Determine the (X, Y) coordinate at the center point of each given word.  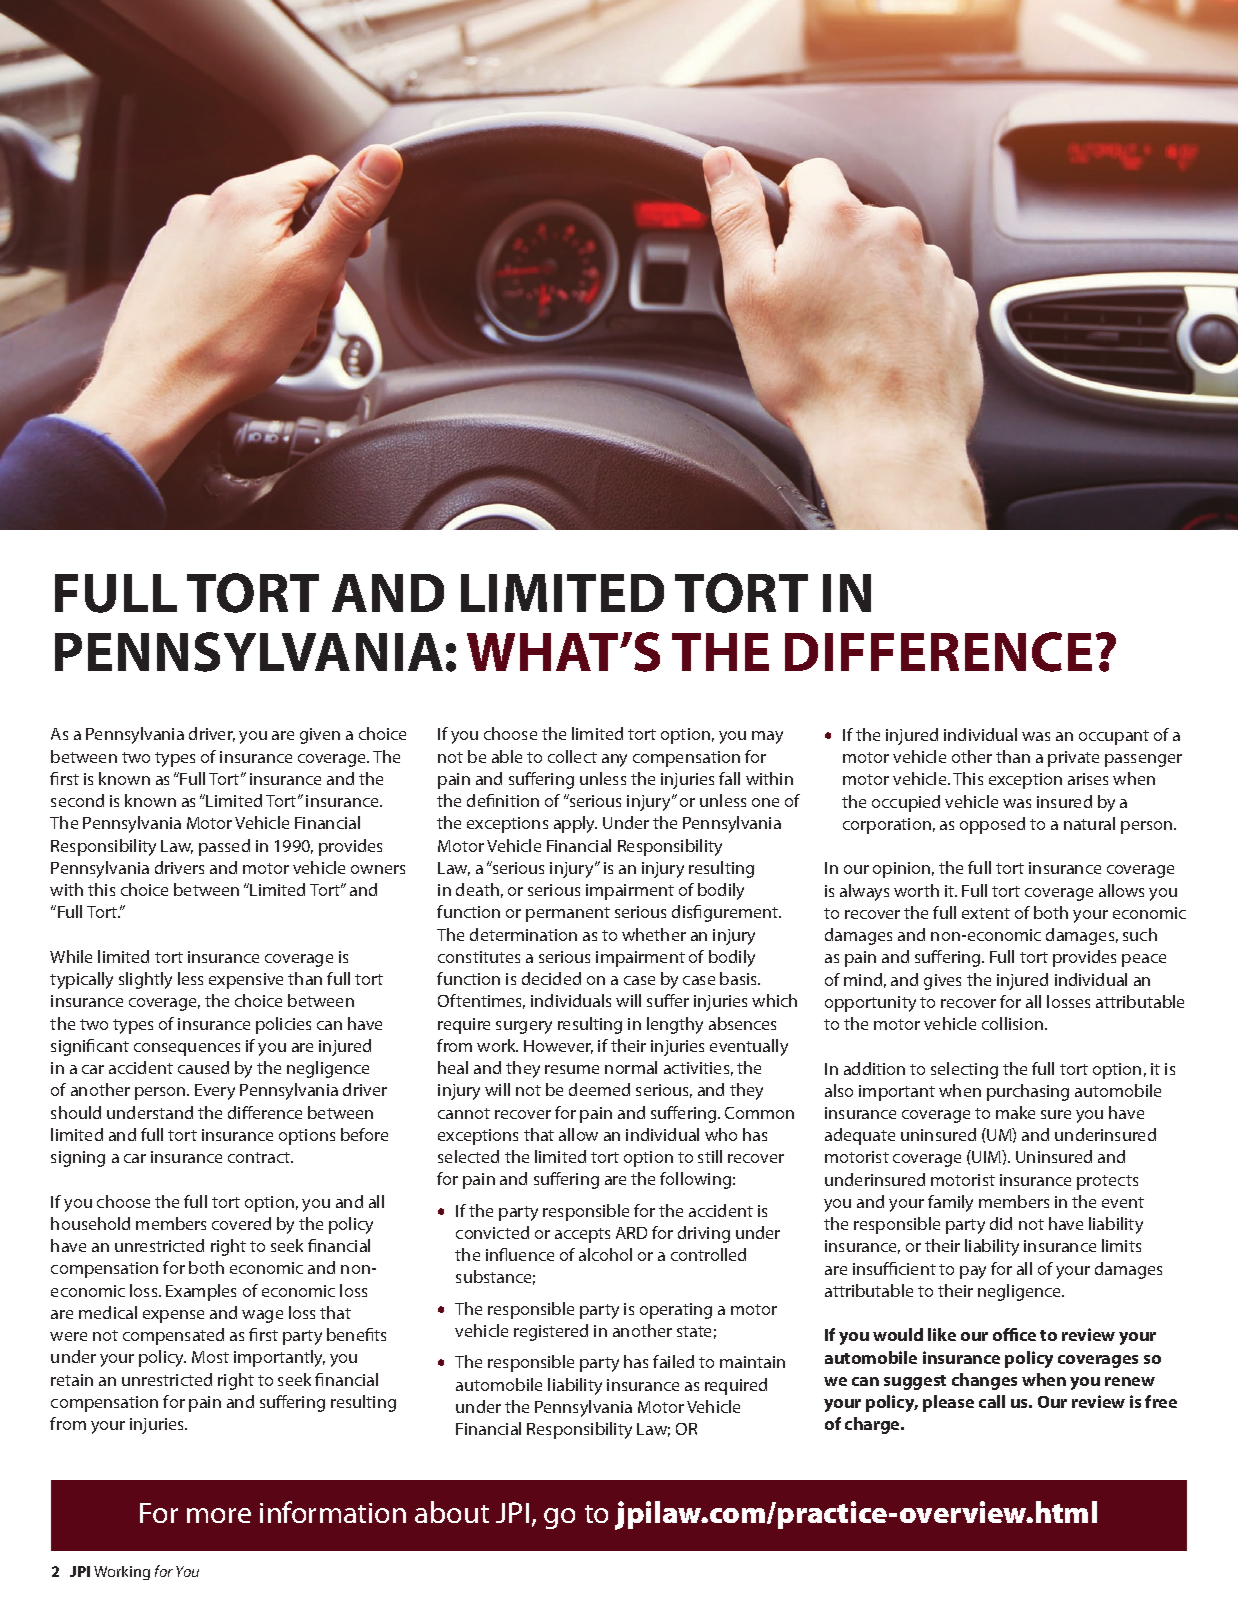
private (1073, 759)
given (320, 736)
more (219, 1515)
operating (676, 1311)
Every (215, 1092)
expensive (246, 981)
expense (173, 1316)
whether (654, 934)
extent (986, 913)
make (1015, 1112)
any (614, 760)
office (1014, 1334)
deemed (599, 1089)
